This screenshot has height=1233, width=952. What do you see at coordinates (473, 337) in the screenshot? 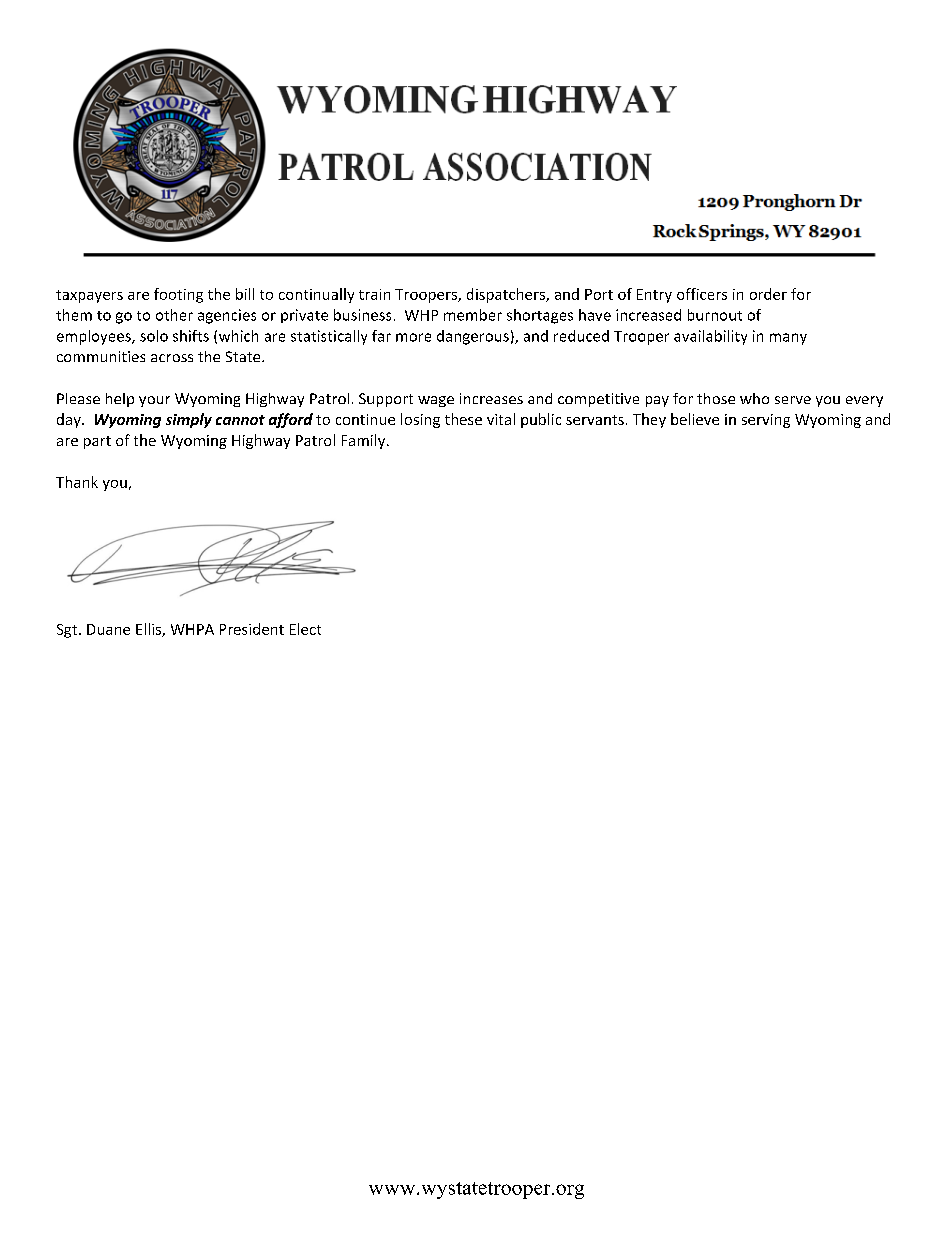
I see `dangerous` at bounding box center [473, 337].
